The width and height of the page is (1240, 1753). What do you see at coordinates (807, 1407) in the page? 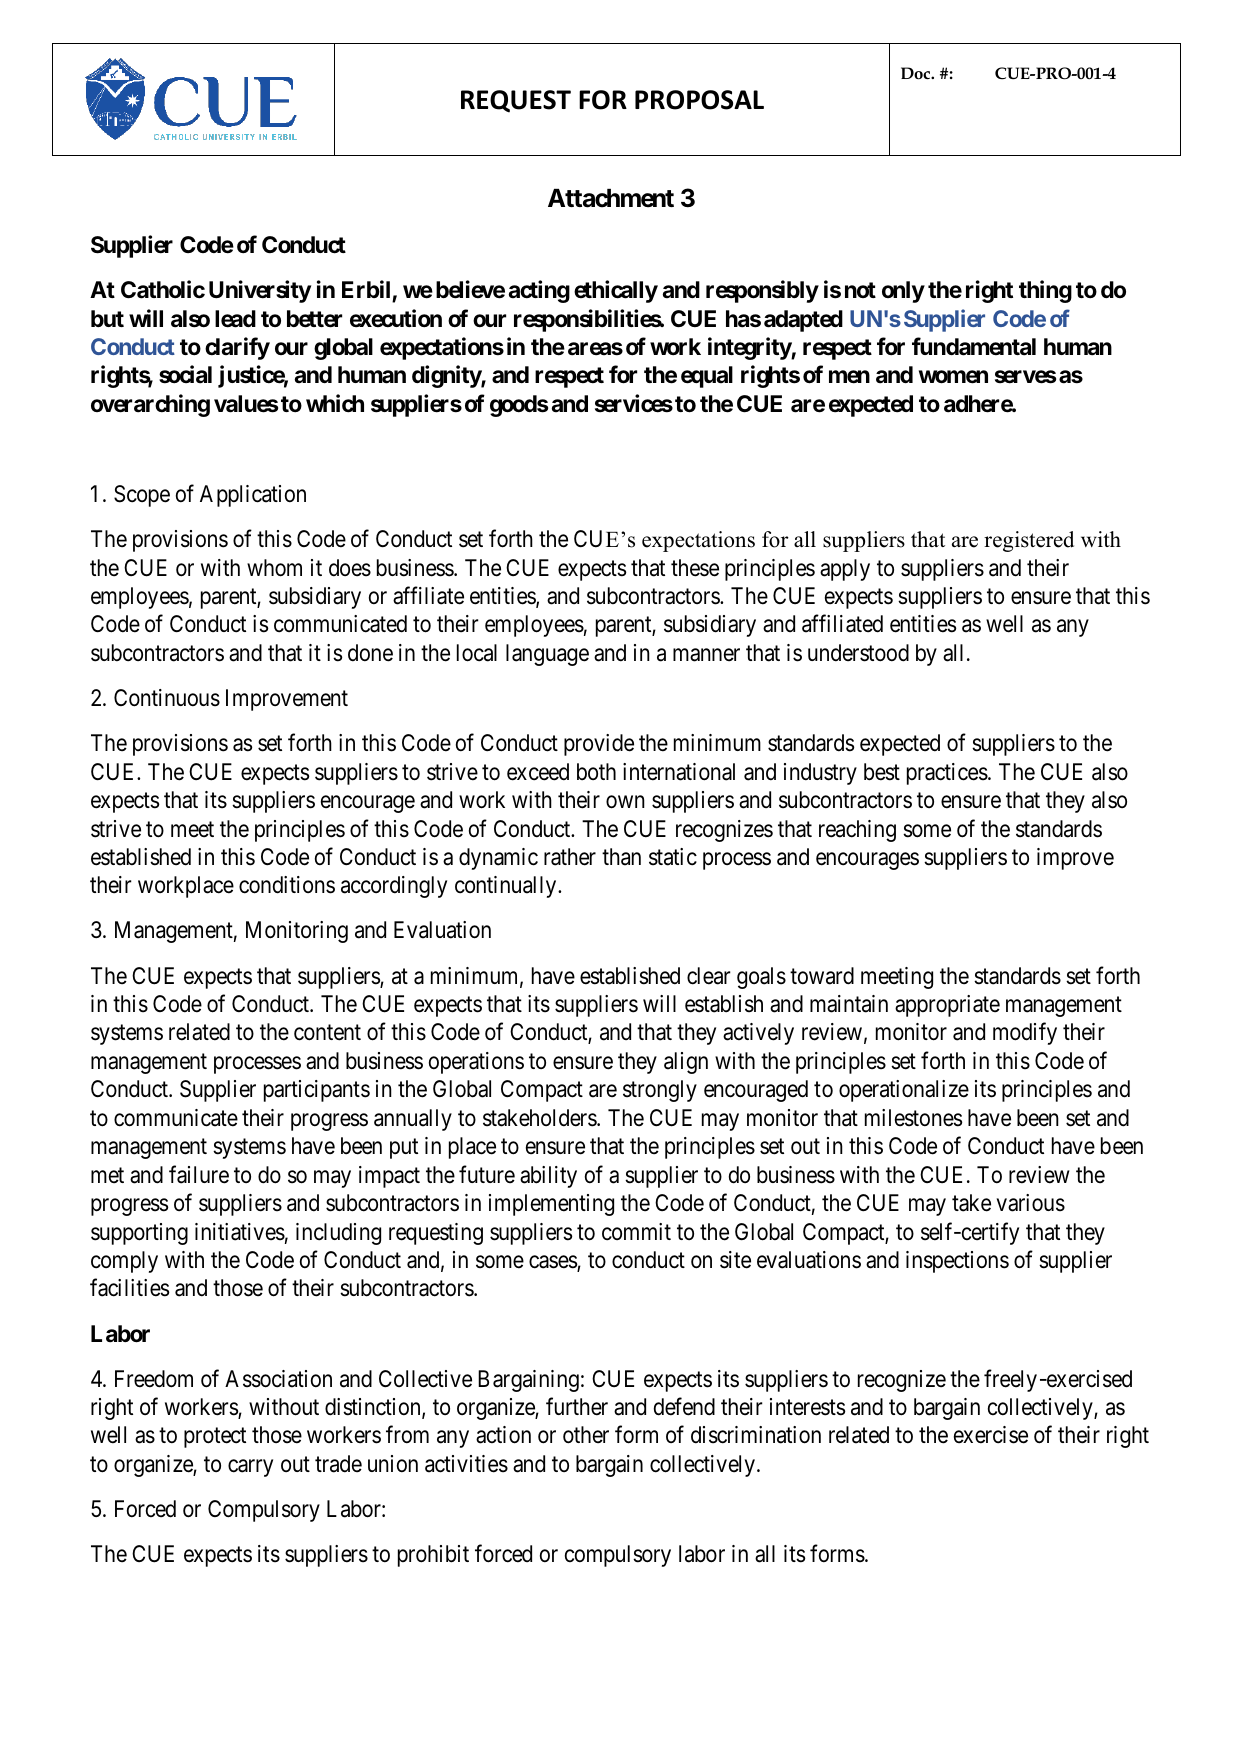
I see `interests` at bounding box center [807, 1407].
